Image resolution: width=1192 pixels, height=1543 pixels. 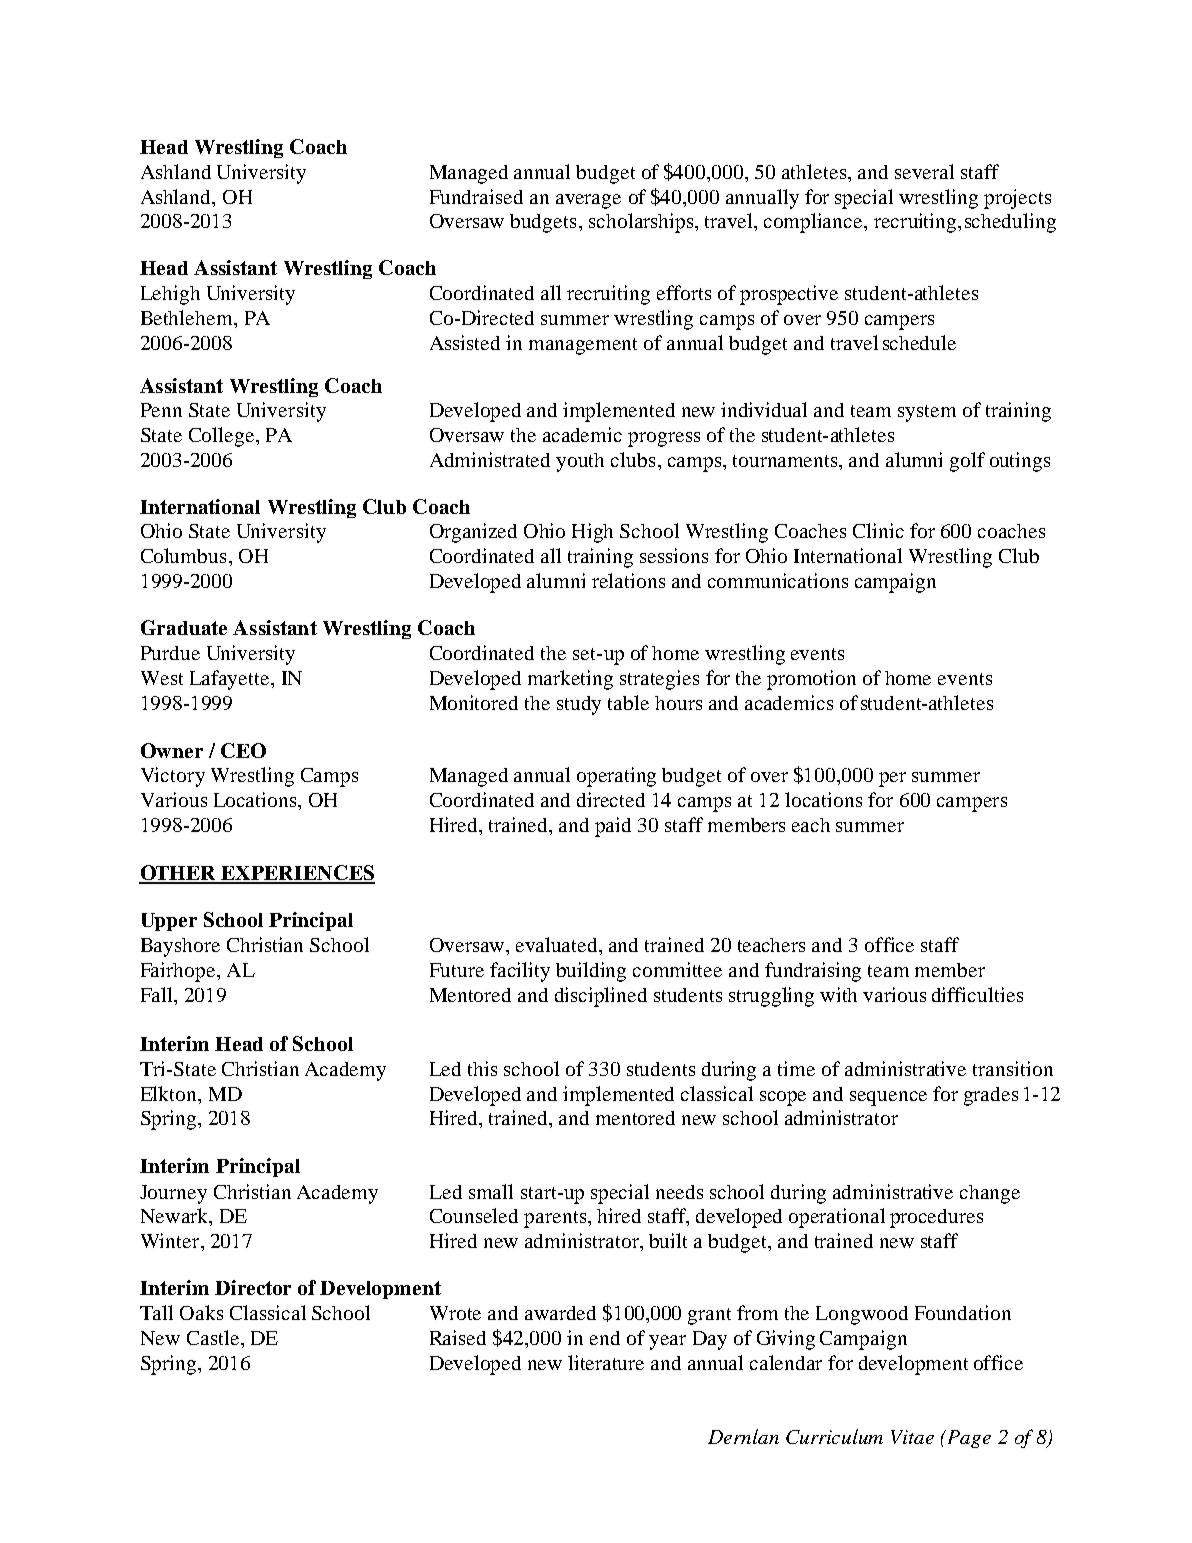 What do you see at coordinates (878, 530) in the page?
I see `Clinic` at bounding box center [878, 530].
